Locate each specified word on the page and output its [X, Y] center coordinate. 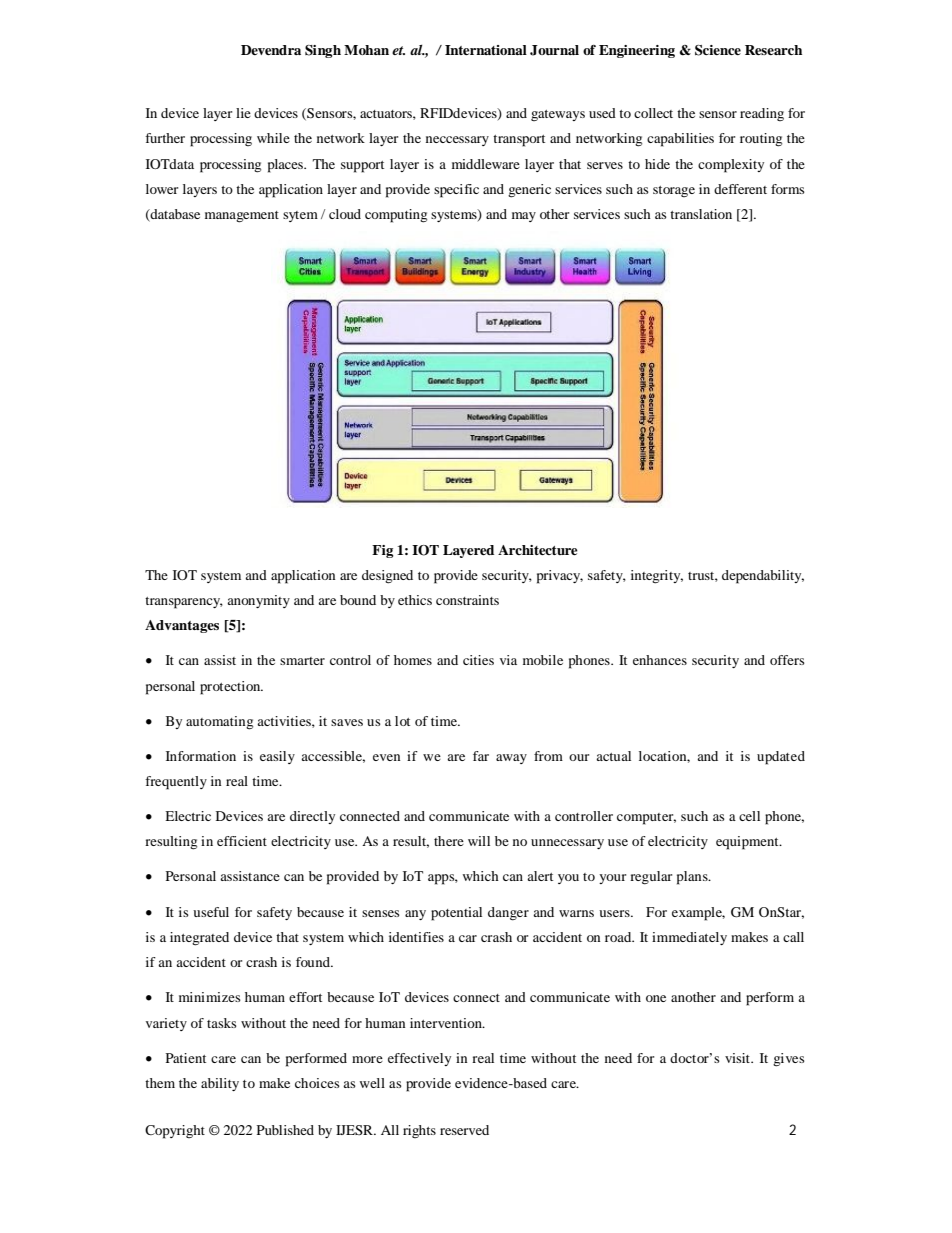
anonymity [258, 601]
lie [243, 113]
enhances [660, 660]
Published [285, 1130]
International [486, 50]
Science [718, 50]
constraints [467, 600]
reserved [464, 1130]
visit [739, 1058]
